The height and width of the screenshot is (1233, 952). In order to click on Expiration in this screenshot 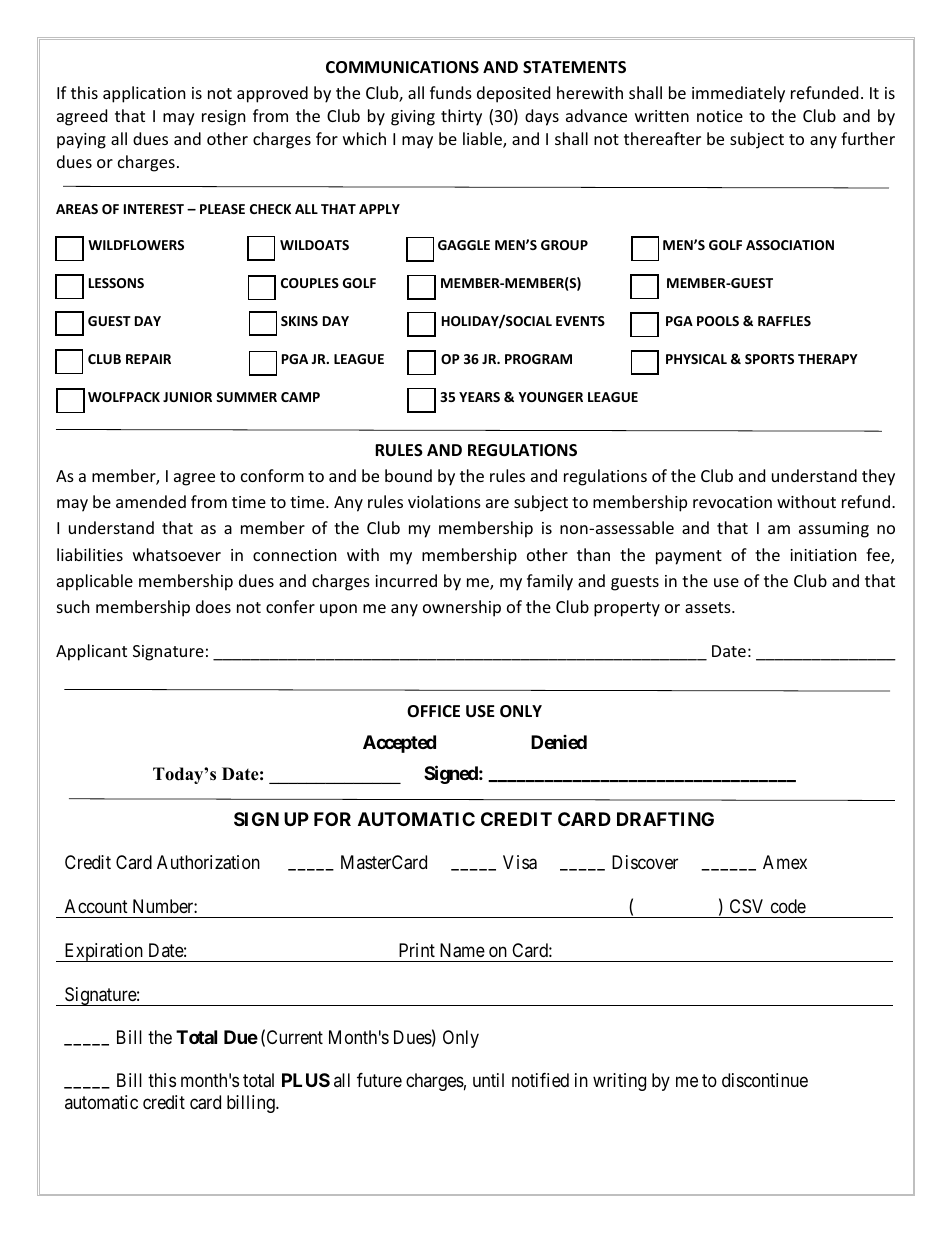, I will do `click(103, 952)`.
